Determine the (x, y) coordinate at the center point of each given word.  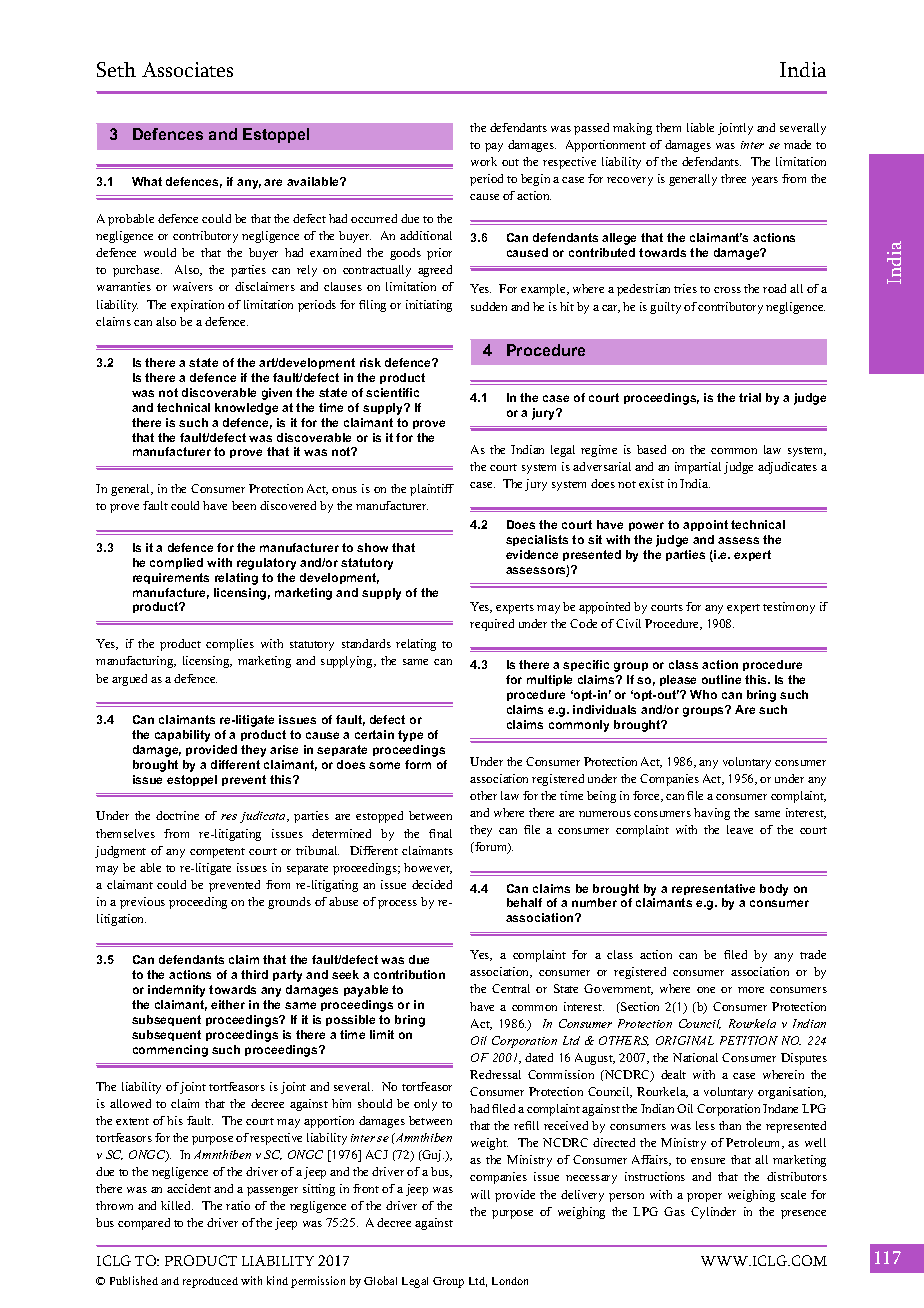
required (492, 625)
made (797, 144)
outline (721, 679)
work (484, 161)
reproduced (210, 1282)
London (510, 1281)
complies (230, 645)
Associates (187, 69)
